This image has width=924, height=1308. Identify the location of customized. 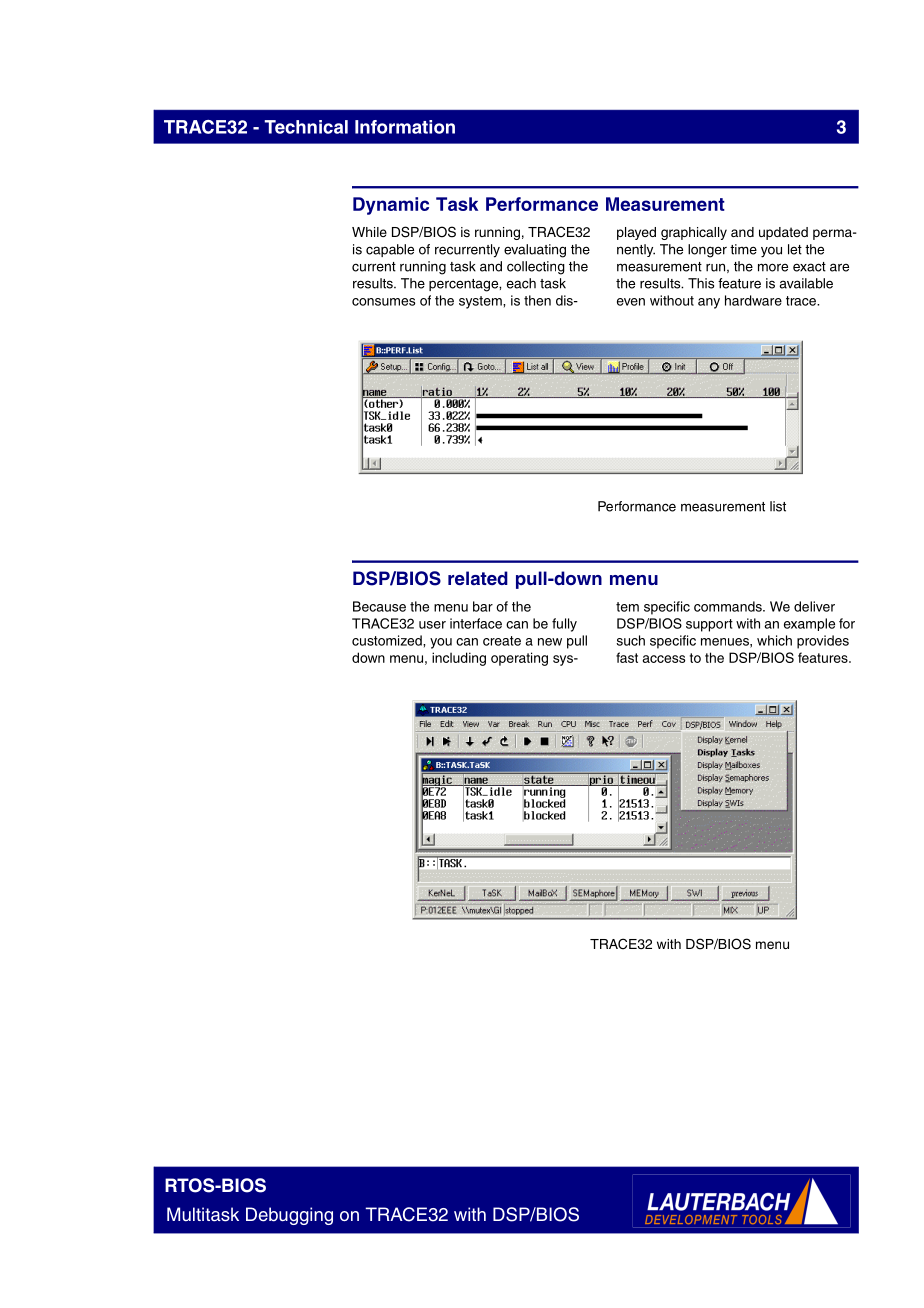
(388, 640).
